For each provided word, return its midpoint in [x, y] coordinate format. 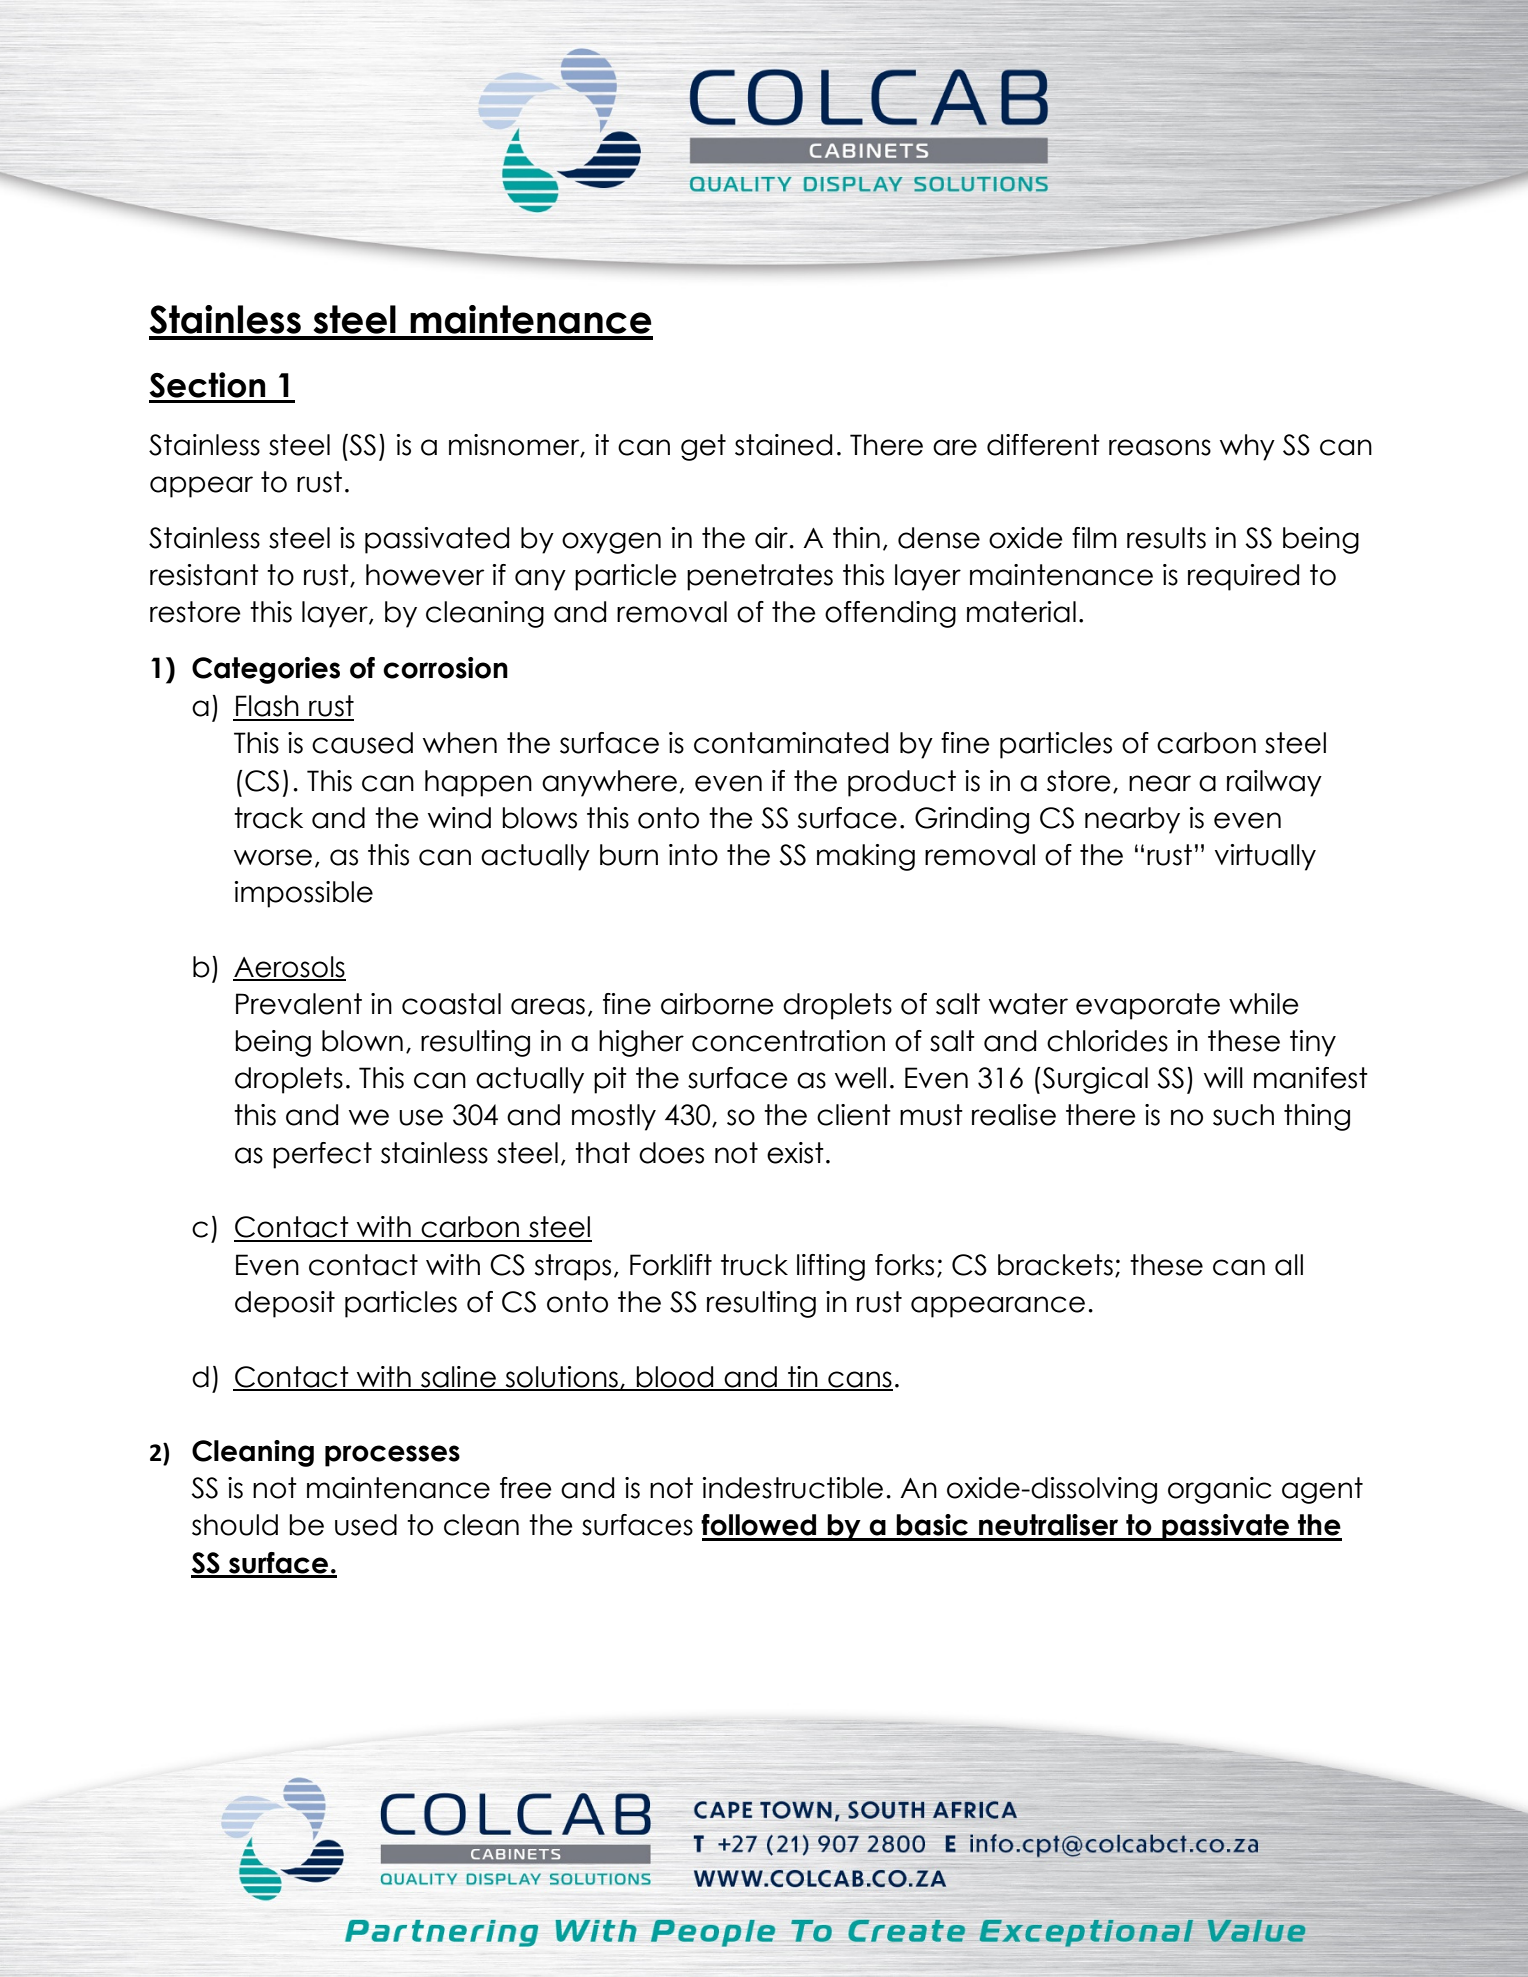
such [1243, 1115]
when [460, 743]
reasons [1160, 447]
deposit [285, 1304]
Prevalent [299, 1004]
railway [1274, 783]
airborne [717, 1004]
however [425, 575]
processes [392, 1456]
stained [783, 445]
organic [1219, 1490]
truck [754, 1265]
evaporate [1148, 1006]
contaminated [791, 743]
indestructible [793, 1488]
